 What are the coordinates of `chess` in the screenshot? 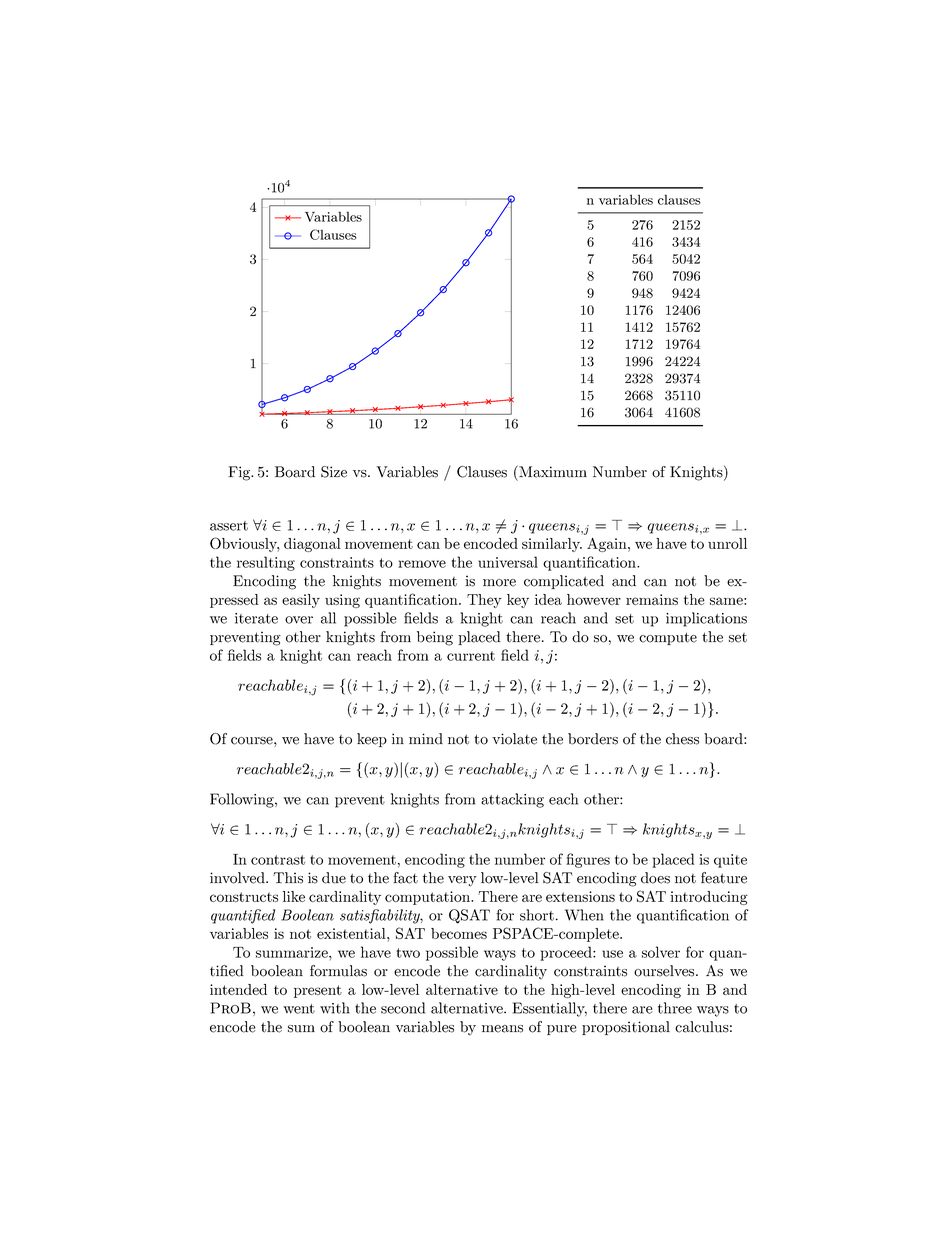 It's located at (682, 739).
